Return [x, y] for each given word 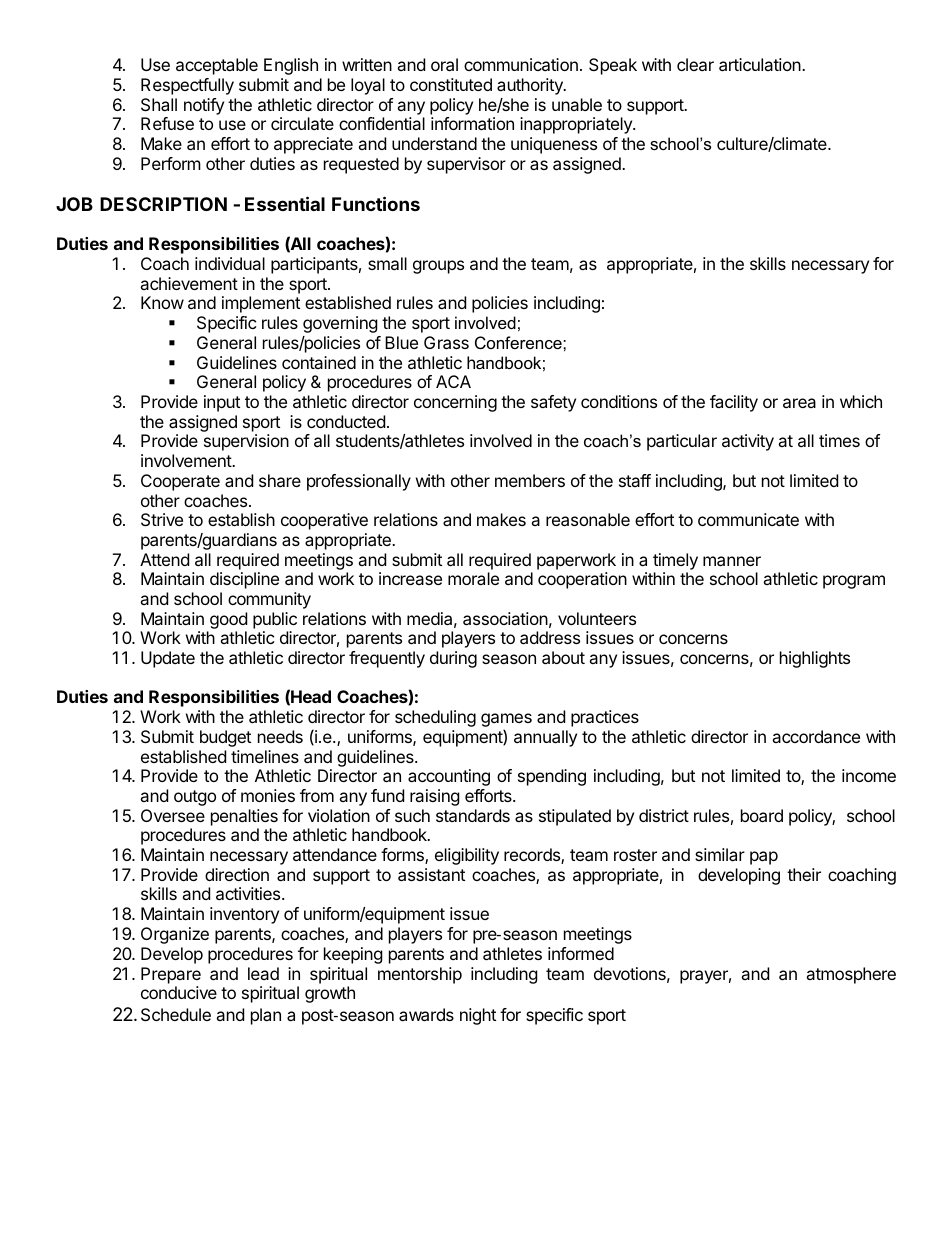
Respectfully [187, 86]
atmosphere [851, 975]
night [478, 1016]
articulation [761, 64]
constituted [451, 84]
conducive [179, 992]
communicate [748, 519]
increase [410, 578]
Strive [162, 519]
